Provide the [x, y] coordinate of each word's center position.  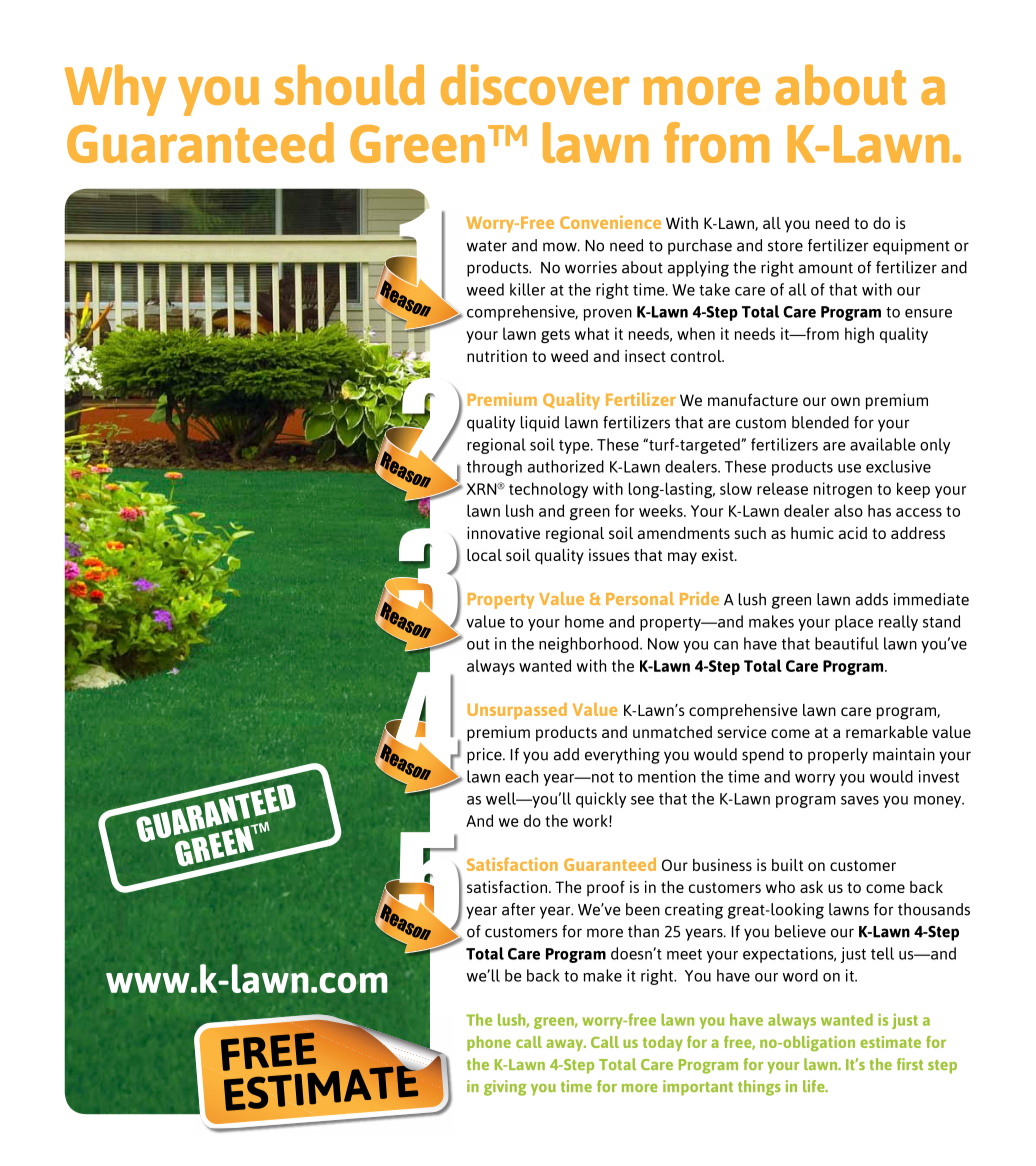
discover [535, 84]
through [494, 468]
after [519, 909]
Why [115, 90]
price [485, 756]
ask [811, 887]
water [487, 246]
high [859, 335]
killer [527, 289]
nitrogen [843, 490]
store [785, 246]
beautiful [847, 643]
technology [548, 490]
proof [606, 888]
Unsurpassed [517, 711]
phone [489, 1043]
